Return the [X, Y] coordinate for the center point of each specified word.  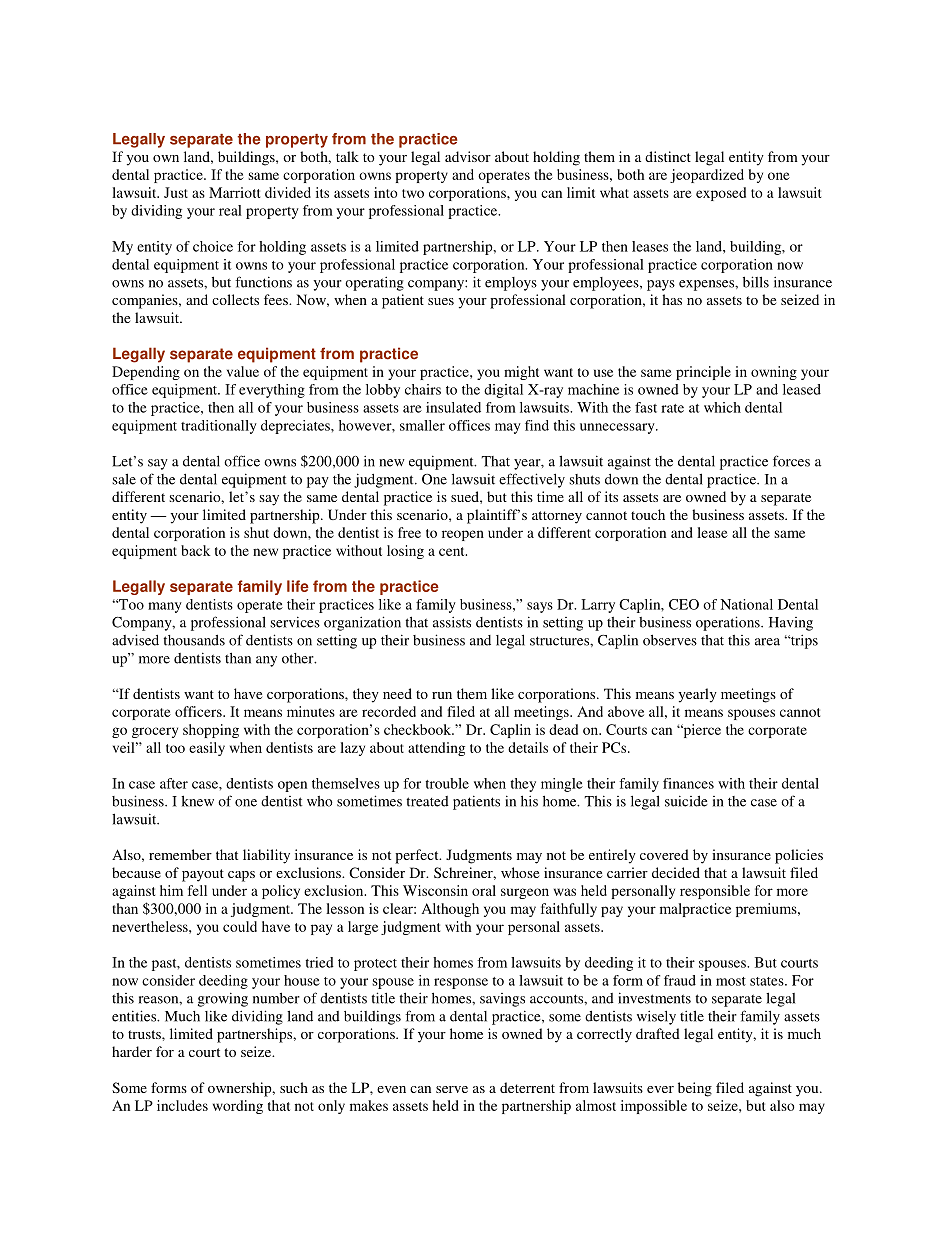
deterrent [527, 1087]
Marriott [234, 192]
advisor [468, 156]
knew [197, 801]
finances [688, 783]
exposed [721, 194]
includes [182, 1105]
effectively [532, 480]
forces [791, 461]
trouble [447, 783]
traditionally [219, 427]
